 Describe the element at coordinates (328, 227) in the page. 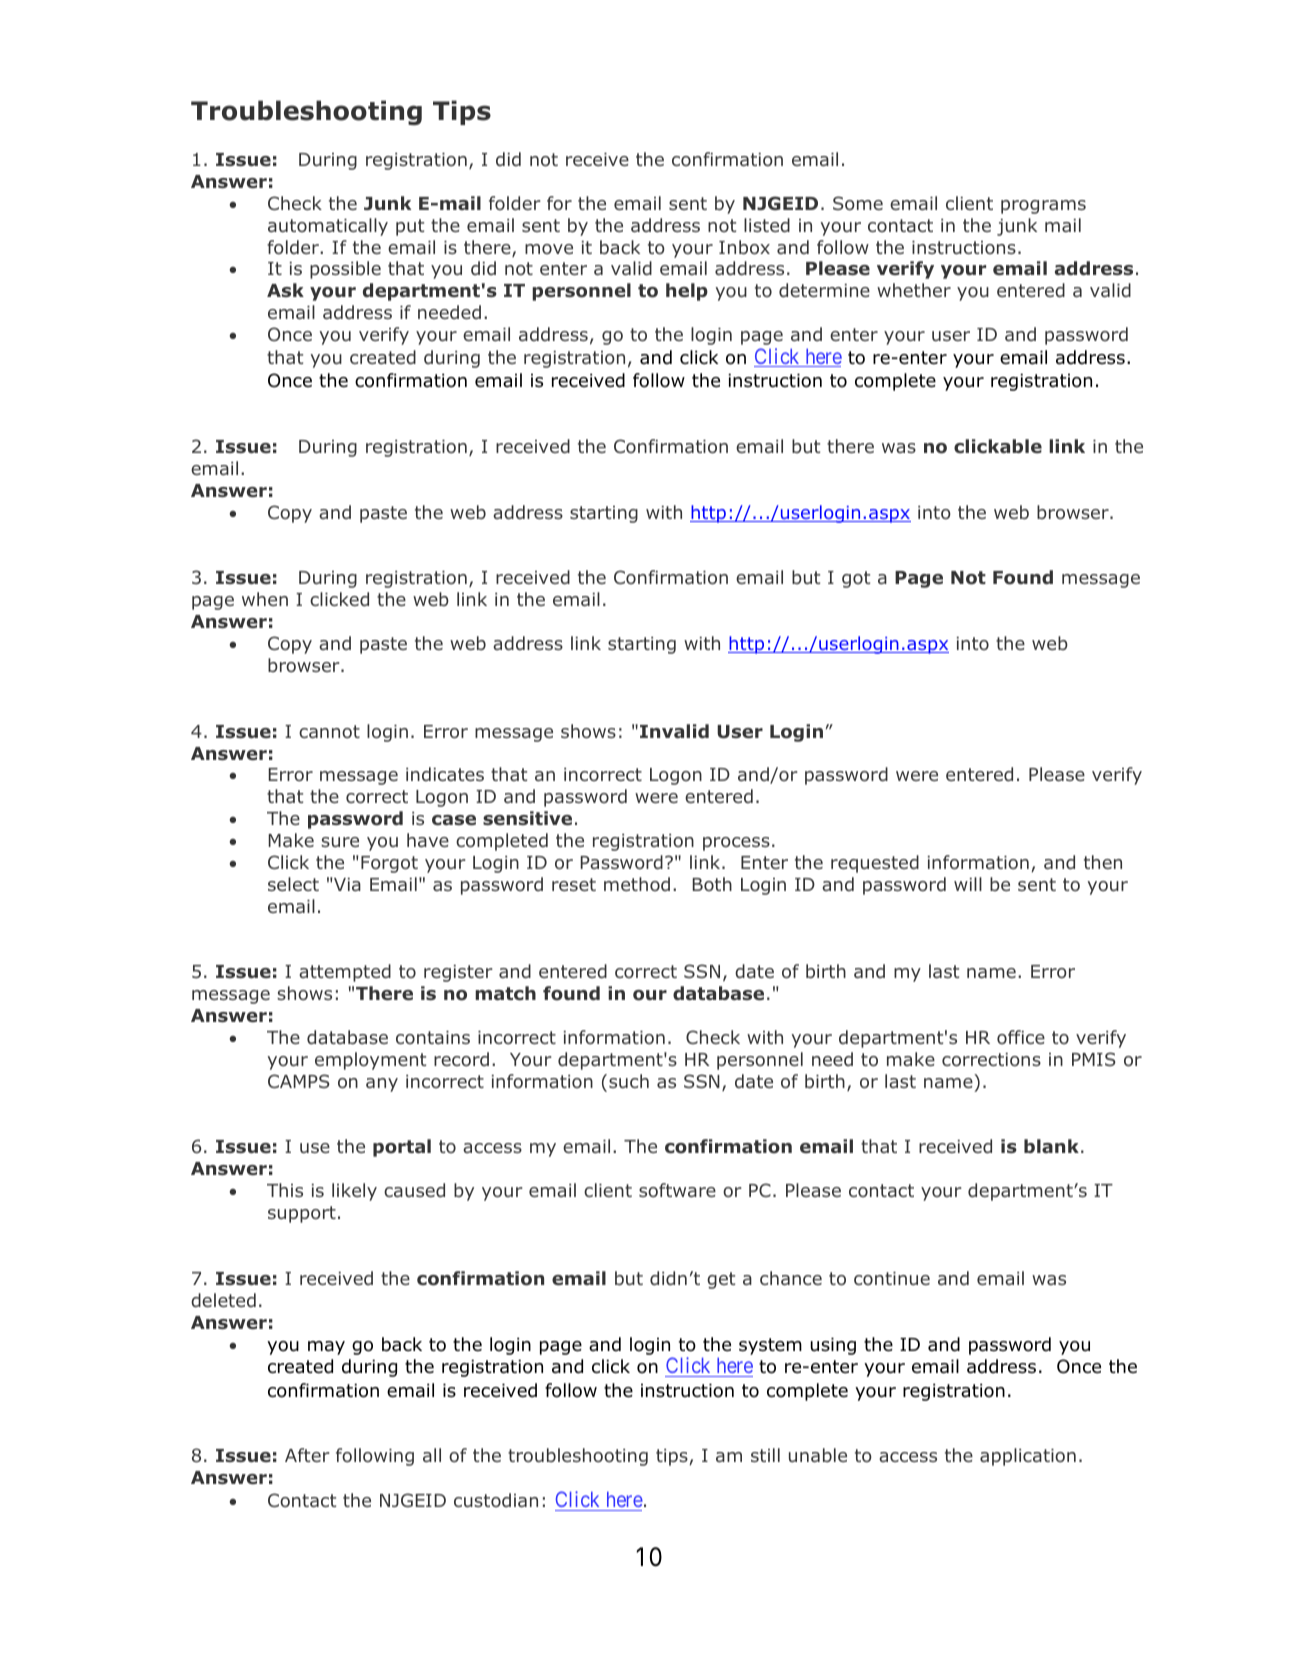

I see `automatically` at that location.
